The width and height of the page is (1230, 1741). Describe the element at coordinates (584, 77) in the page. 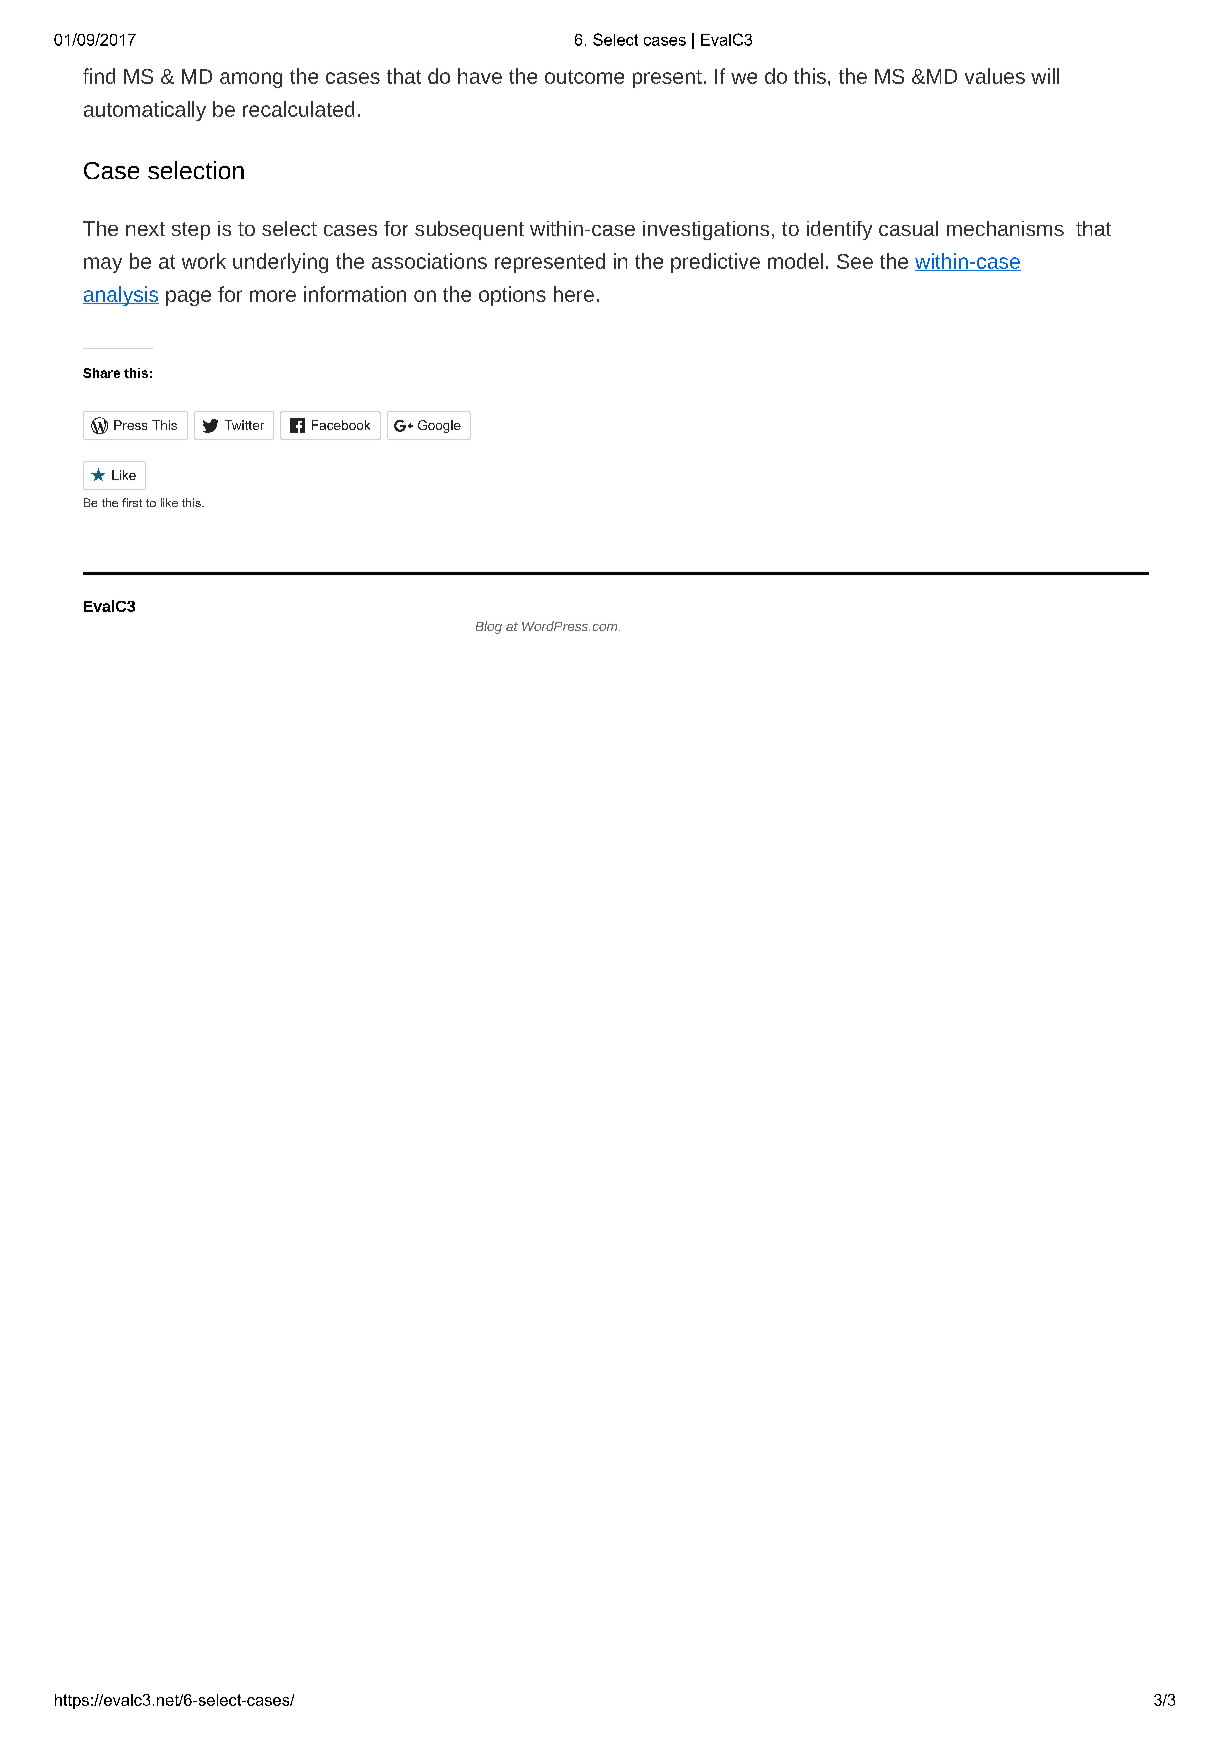

I see `outcome` at that location.
